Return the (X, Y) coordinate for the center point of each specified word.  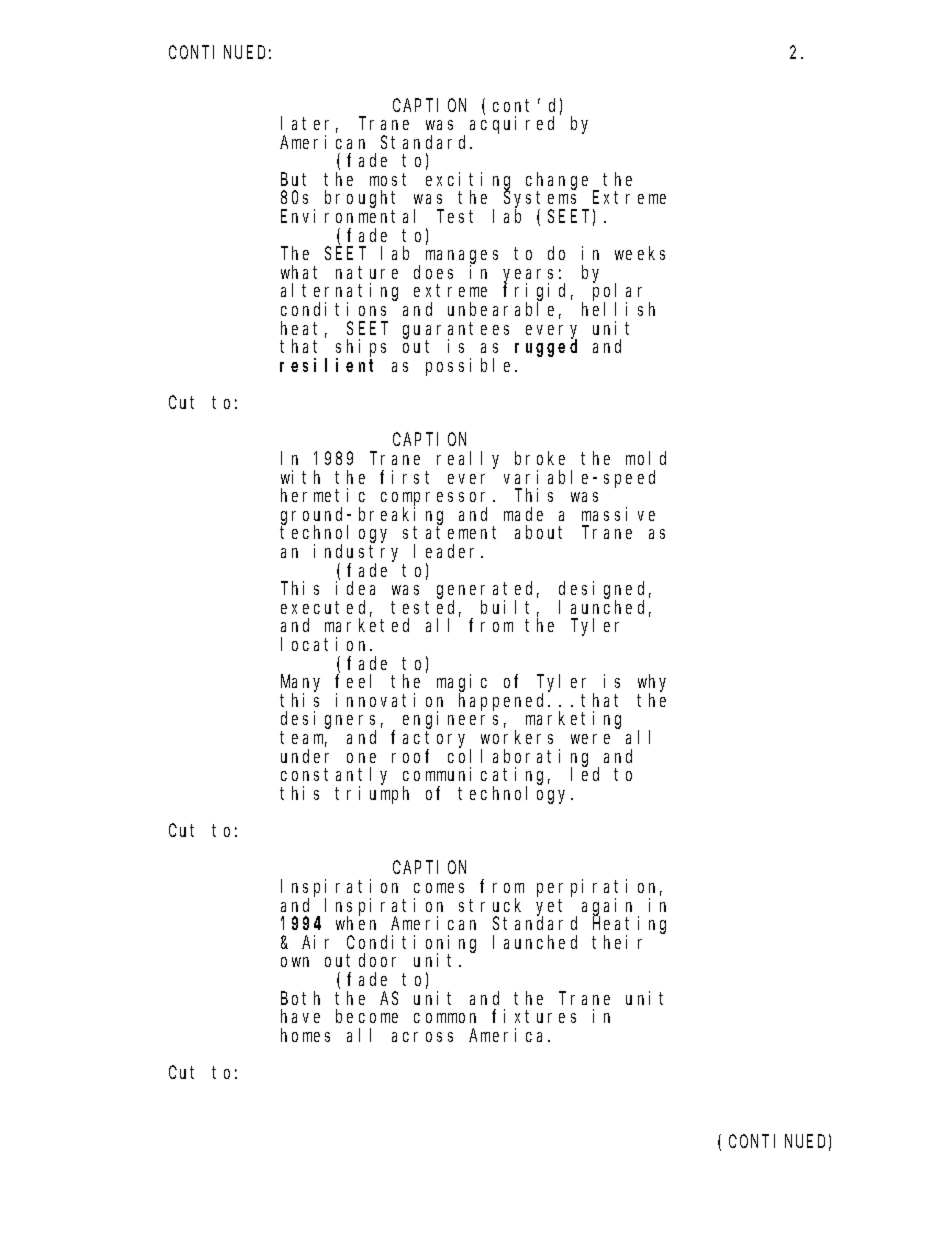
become (367, 1016)
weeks (640, 253)
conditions (333, 309)
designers (328, 721)
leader (448, 551)
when (356, 923)
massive (618, 514)
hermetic (323, 495)
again (610, 907)
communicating (476, 777)
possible (471, 367)
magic (462, 684)
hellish (618, 309)
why (652, 684)
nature (367, 272)
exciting (468, 182)
